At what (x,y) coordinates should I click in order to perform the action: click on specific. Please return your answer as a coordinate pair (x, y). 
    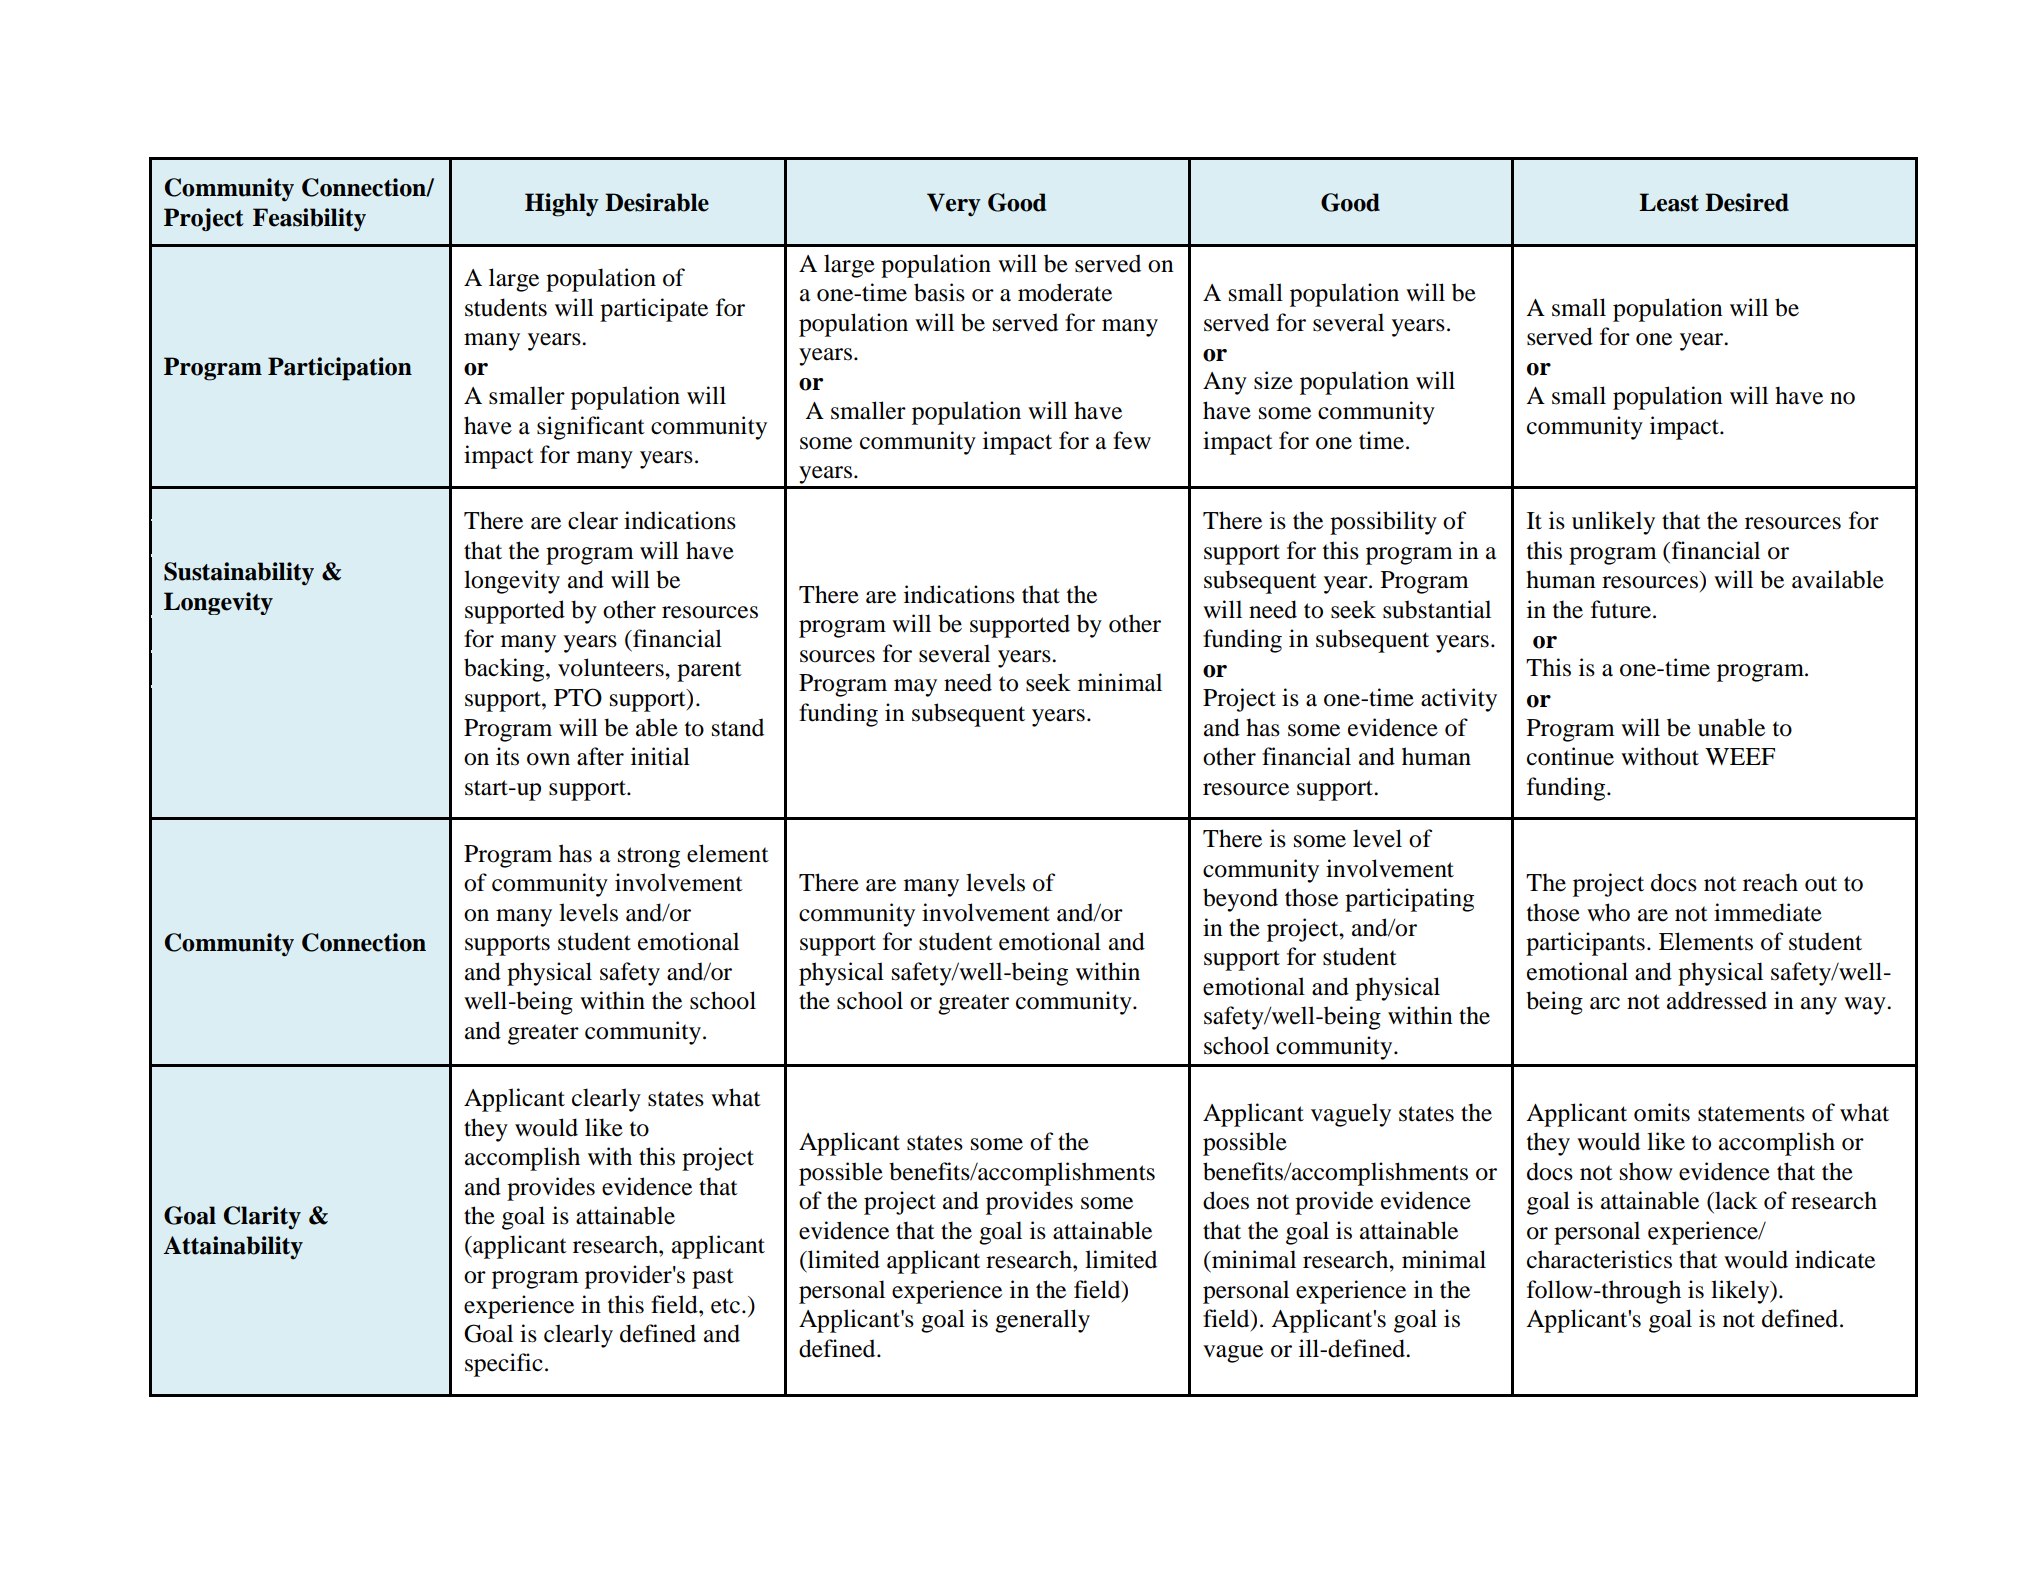
    Looking at the image, I should click on (504, 1365).
